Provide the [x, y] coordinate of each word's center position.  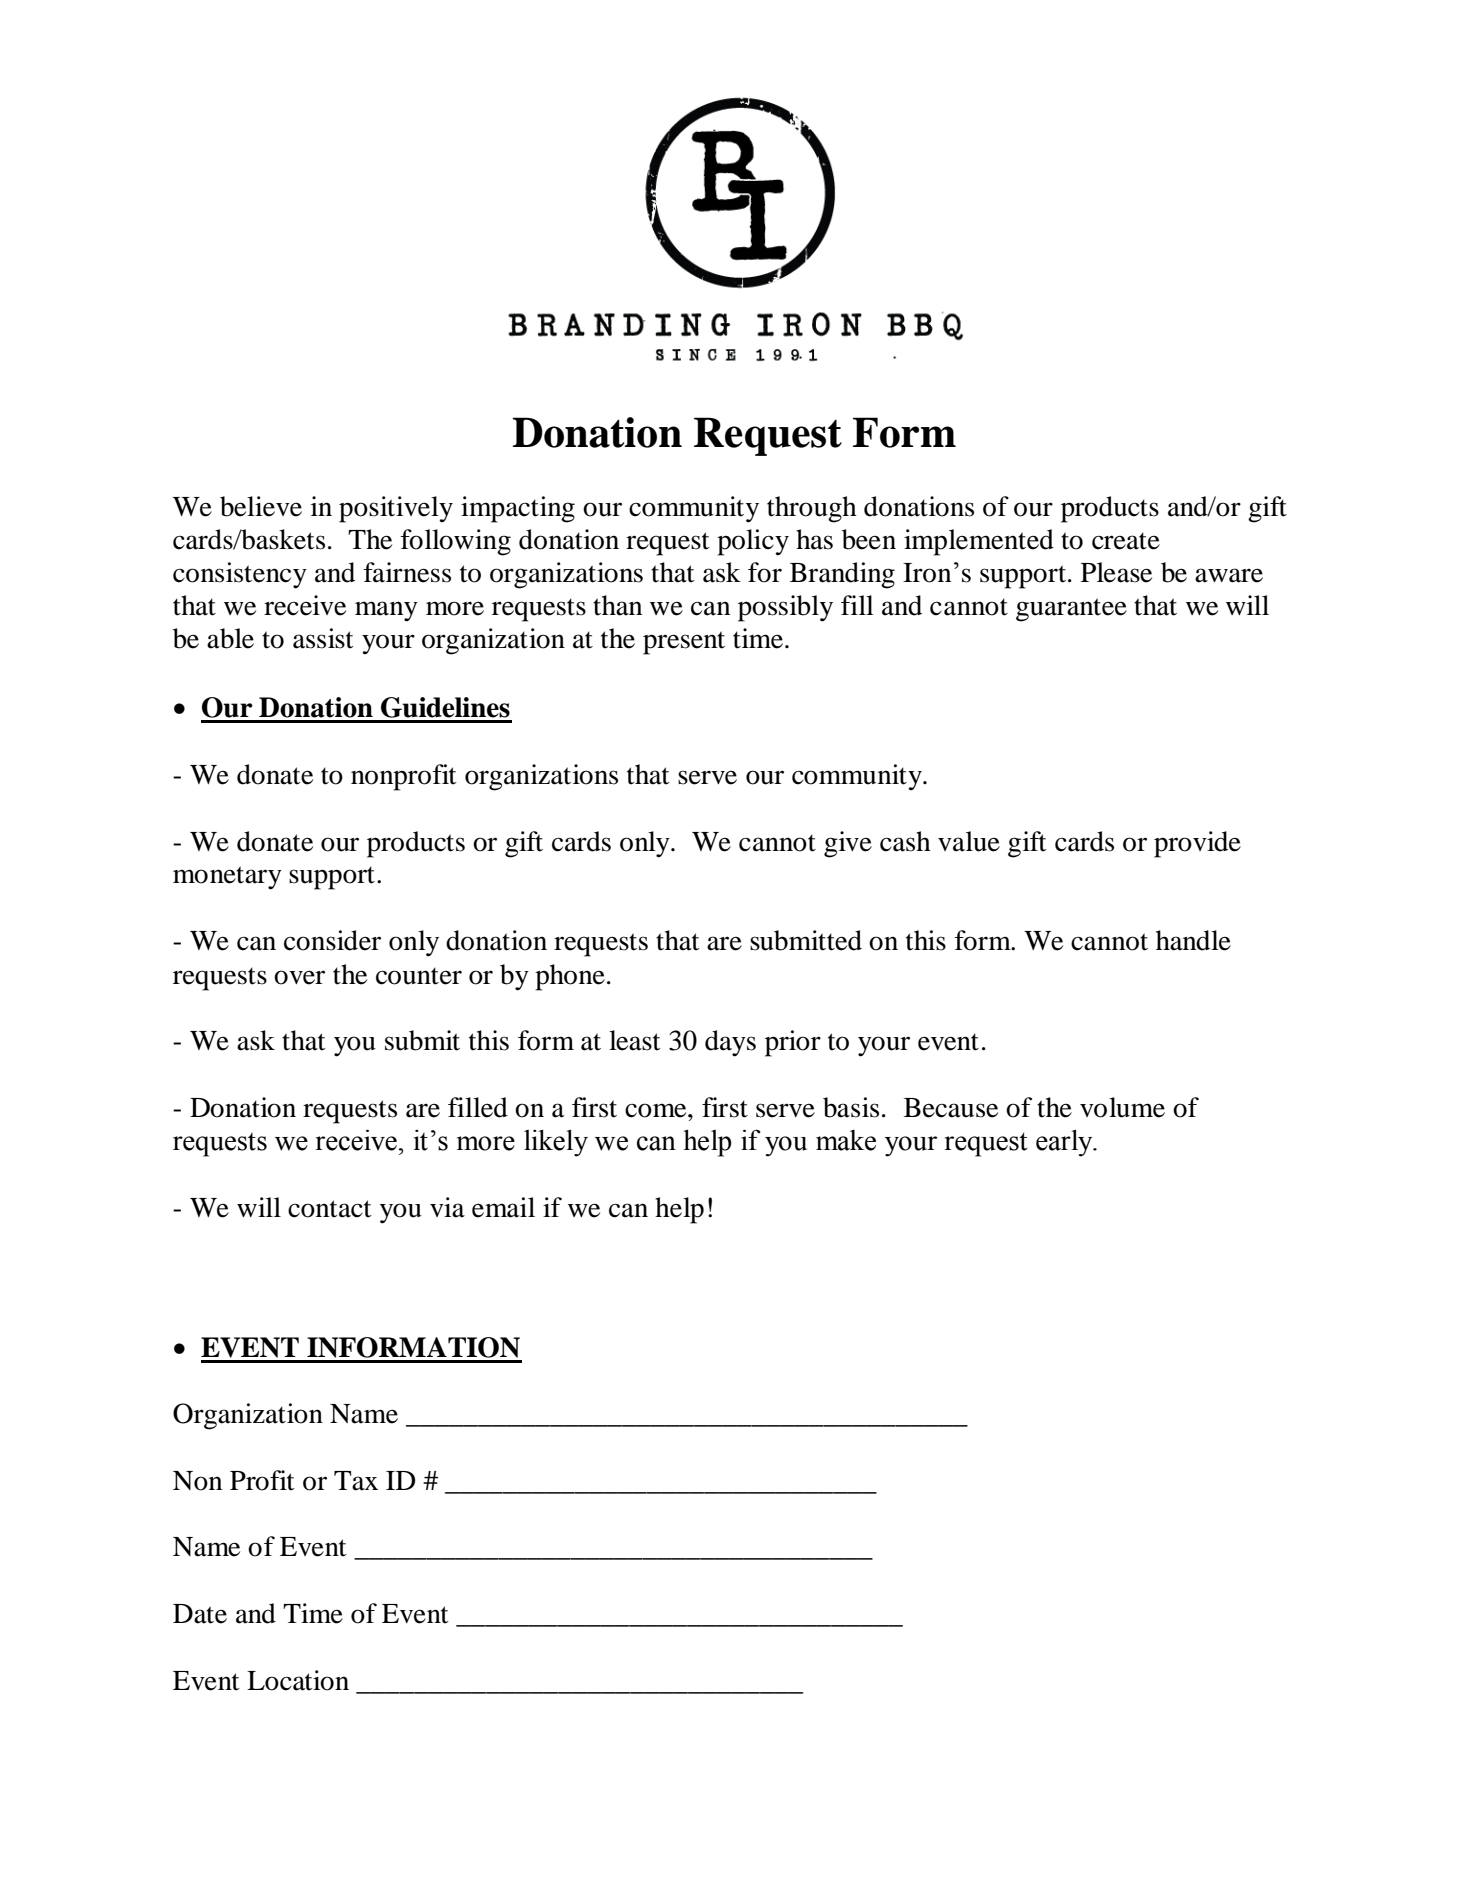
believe [261, 506]
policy [753, 542]
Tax [356, 1481]
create [1126, 541]
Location [298, 1680]
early [1065, 1143]
